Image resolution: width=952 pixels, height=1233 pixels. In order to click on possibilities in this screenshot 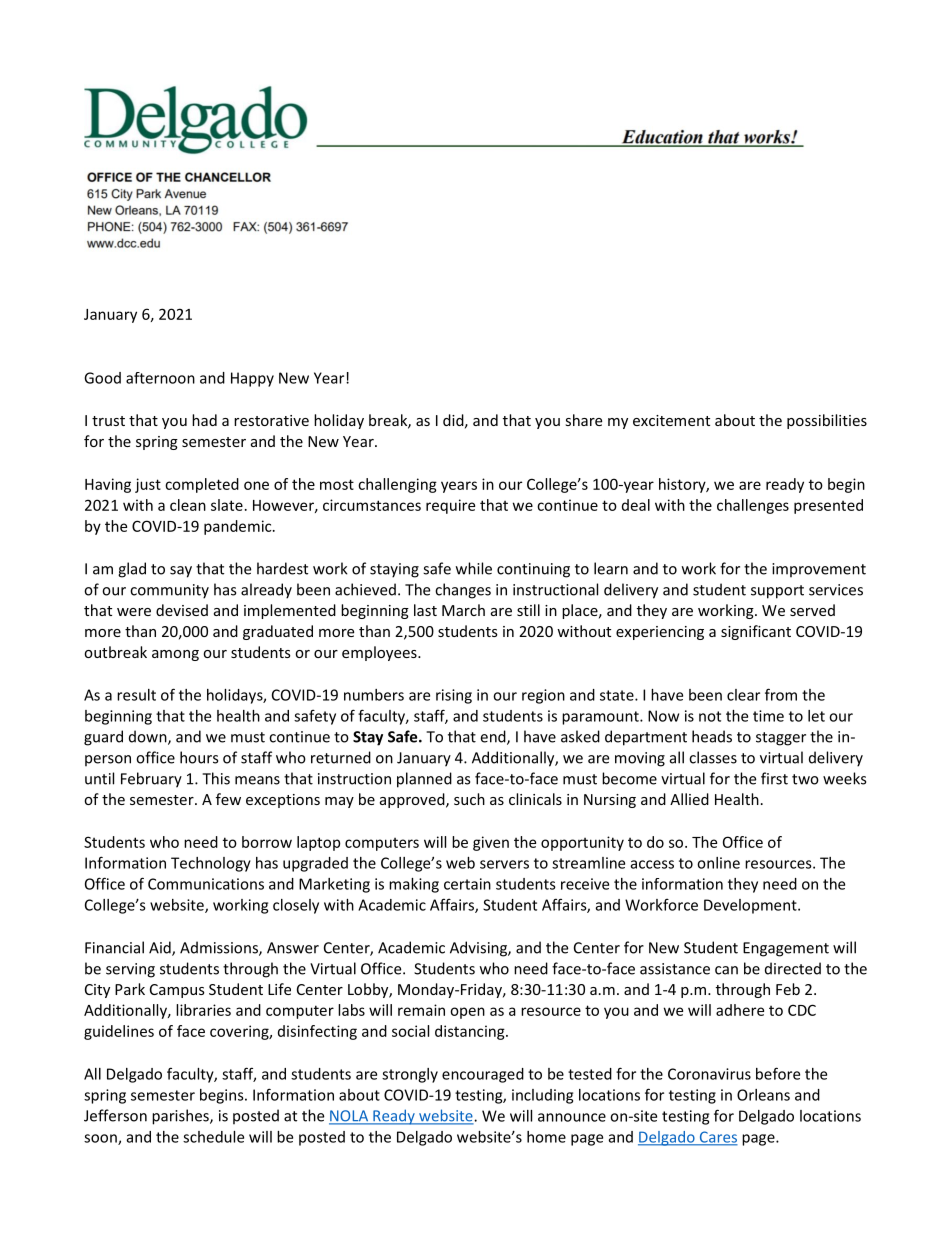, I will do `click(827, 421)`.
